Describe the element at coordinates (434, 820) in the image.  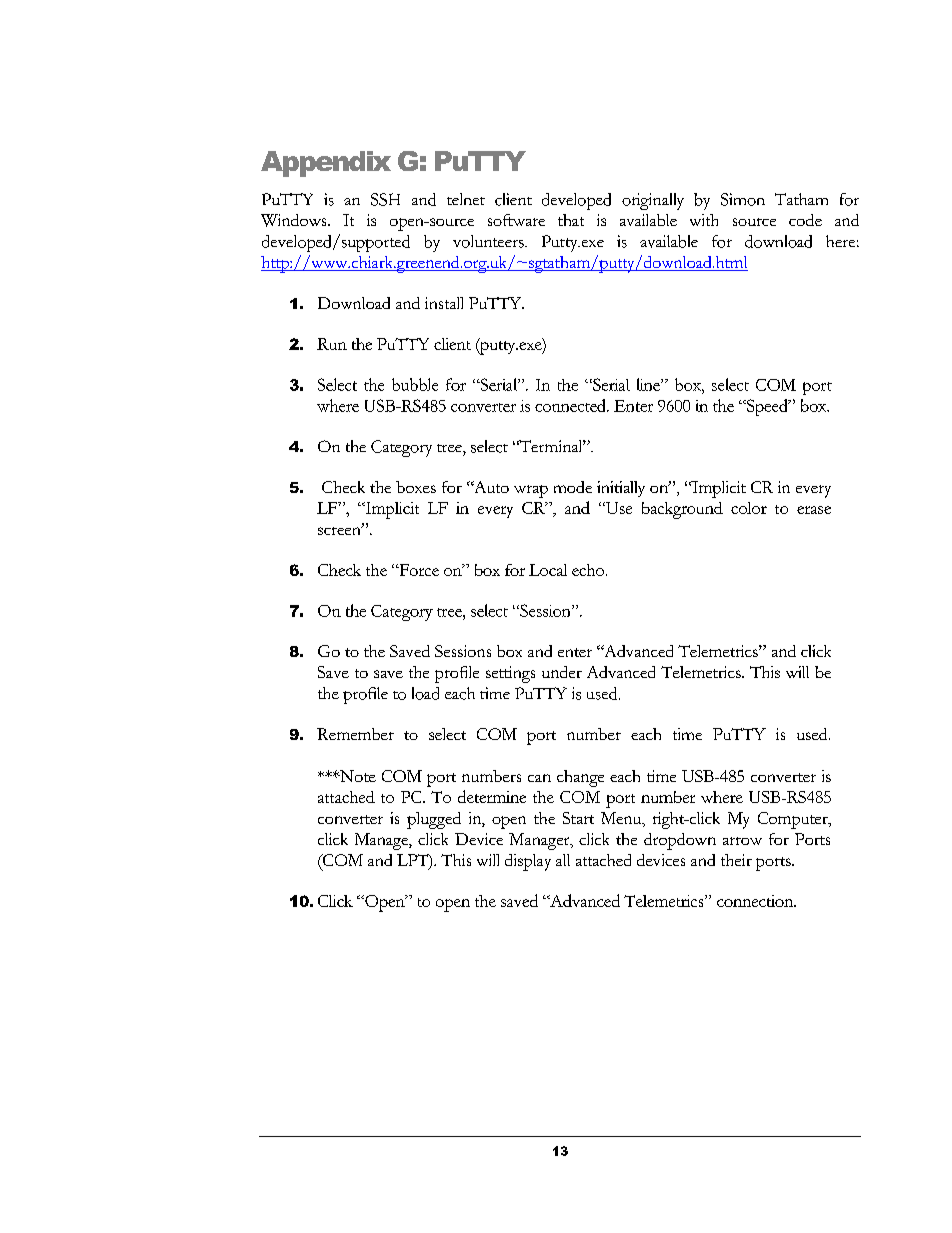
I see `plugged` at that location.
